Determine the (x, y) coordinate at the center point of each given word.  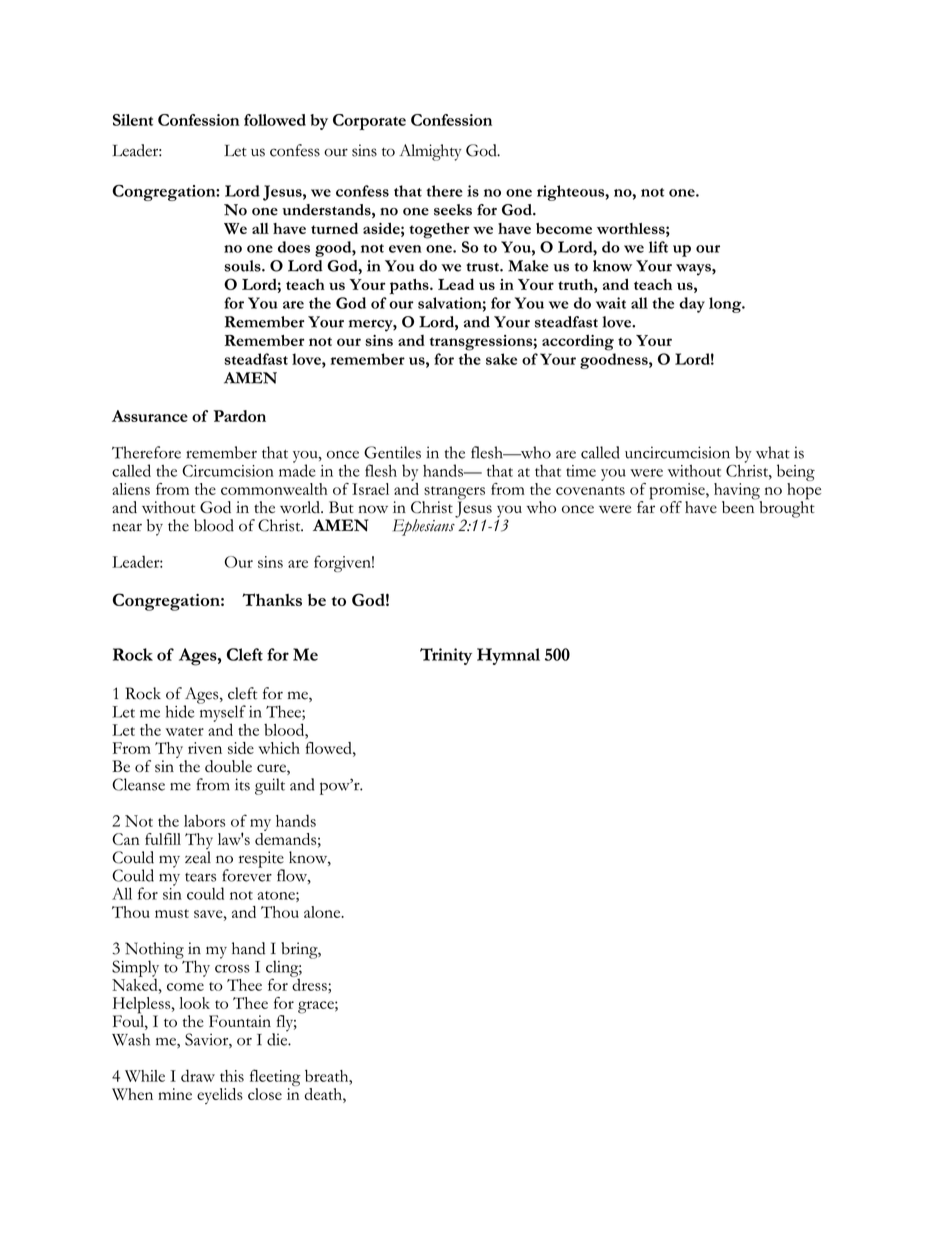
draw (198, 1075)
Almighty (430, 152)
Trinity (446, 656)
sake (501, 359)
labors (204, 821)
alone (323, 912)
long (726, 305)
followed (275, 120)
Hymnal (508, 656)
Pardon (239, 416)
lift (658, 247)
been (739, 506)
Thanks (272, 599)
